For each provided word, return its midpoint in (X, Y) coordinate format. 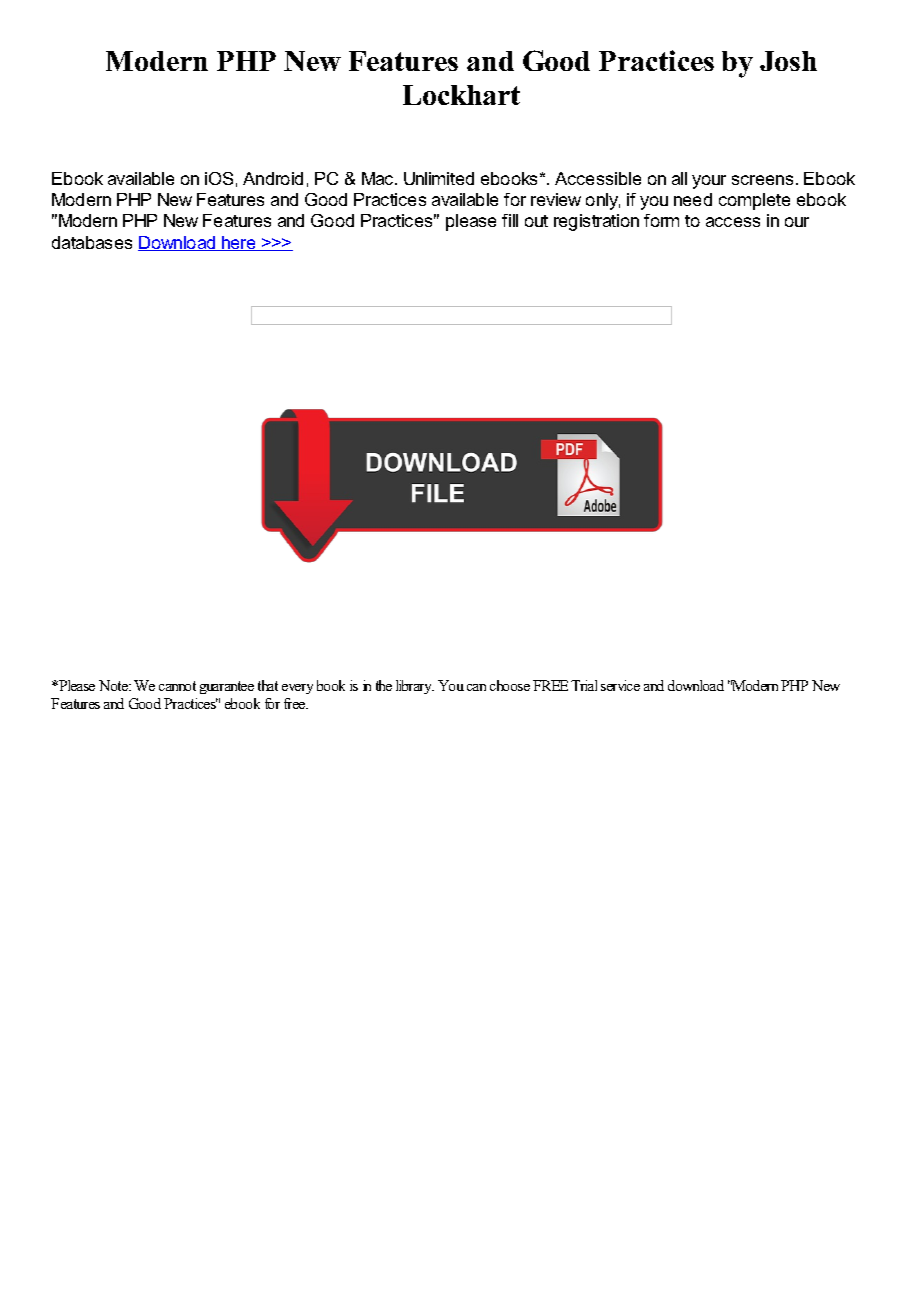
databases (92, 242)
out (536, 221)
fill (510, 220)
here (239, 243)
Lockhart (461, 95)
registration (596, 222)
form (661, 220)
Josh (788, 61)
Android (273, 178)
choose (510, 685)
